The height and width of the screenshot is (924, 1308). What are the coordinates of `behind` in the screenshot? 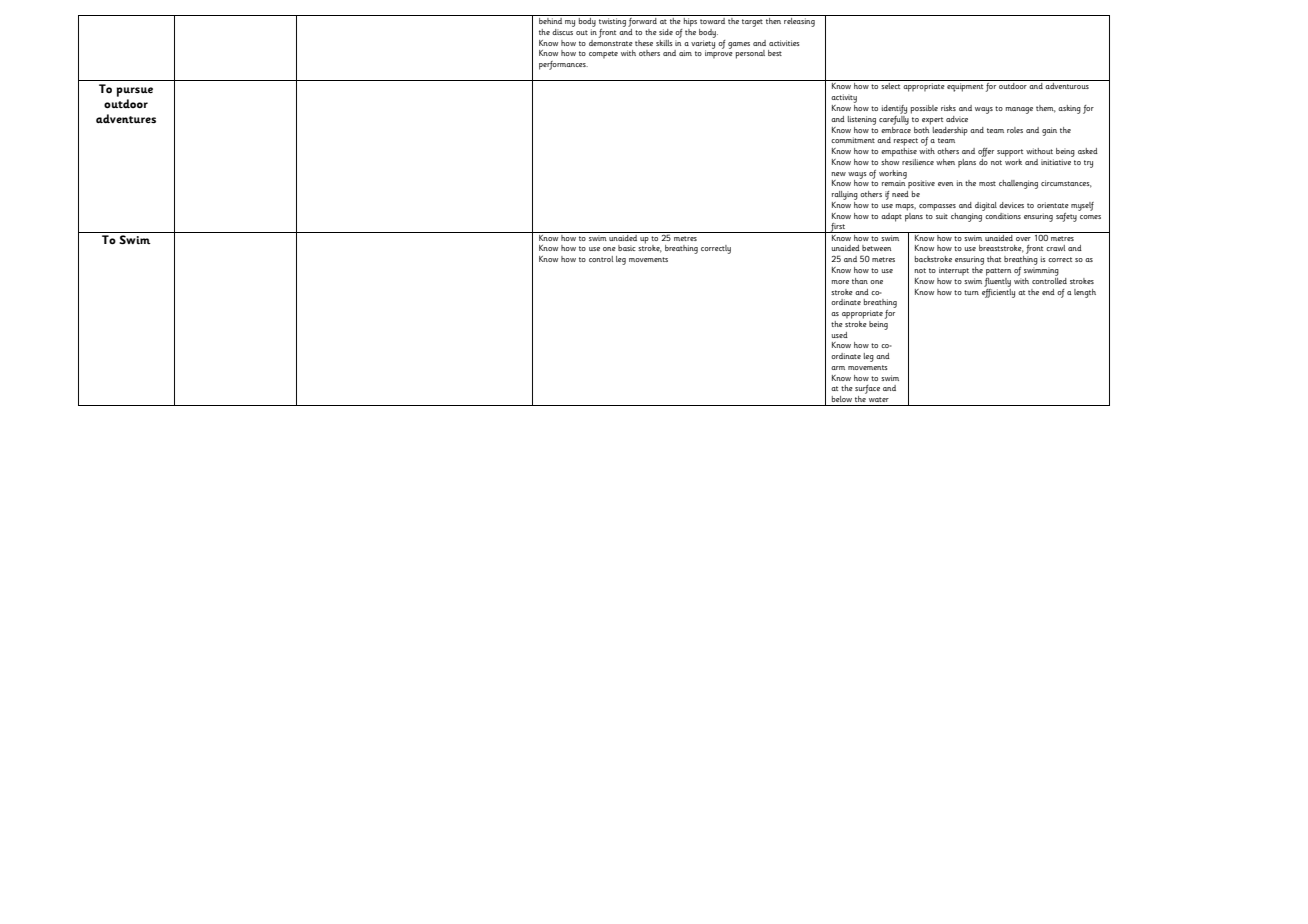 It's located at (550, 21).
